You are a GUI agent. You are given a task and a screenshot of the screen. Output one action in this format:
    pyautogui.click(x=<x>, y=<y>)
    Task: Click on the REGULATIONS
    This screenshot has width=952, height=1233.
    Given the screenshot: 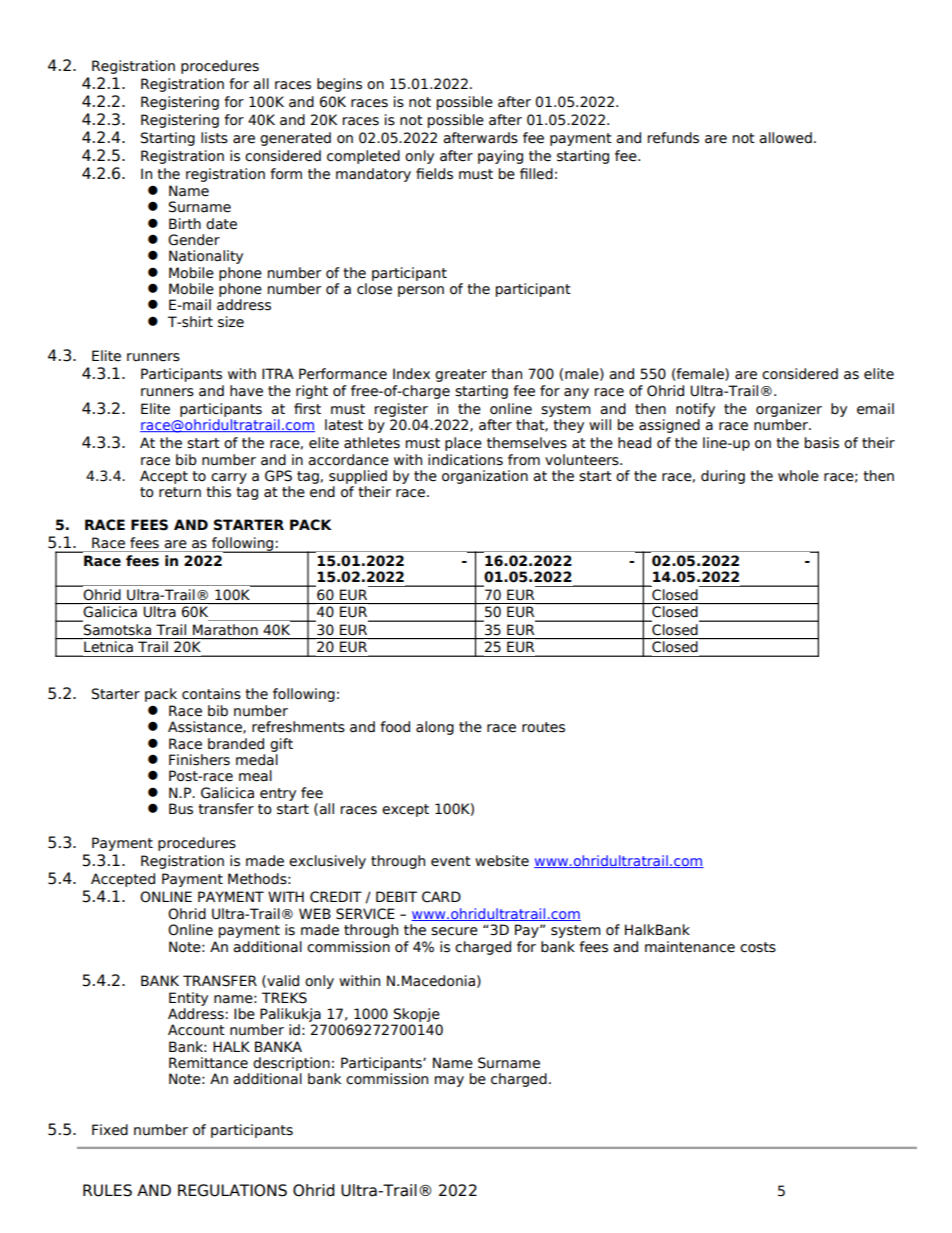 What is the action you would take?
    pyautogui.click(x=232, y=1190)
